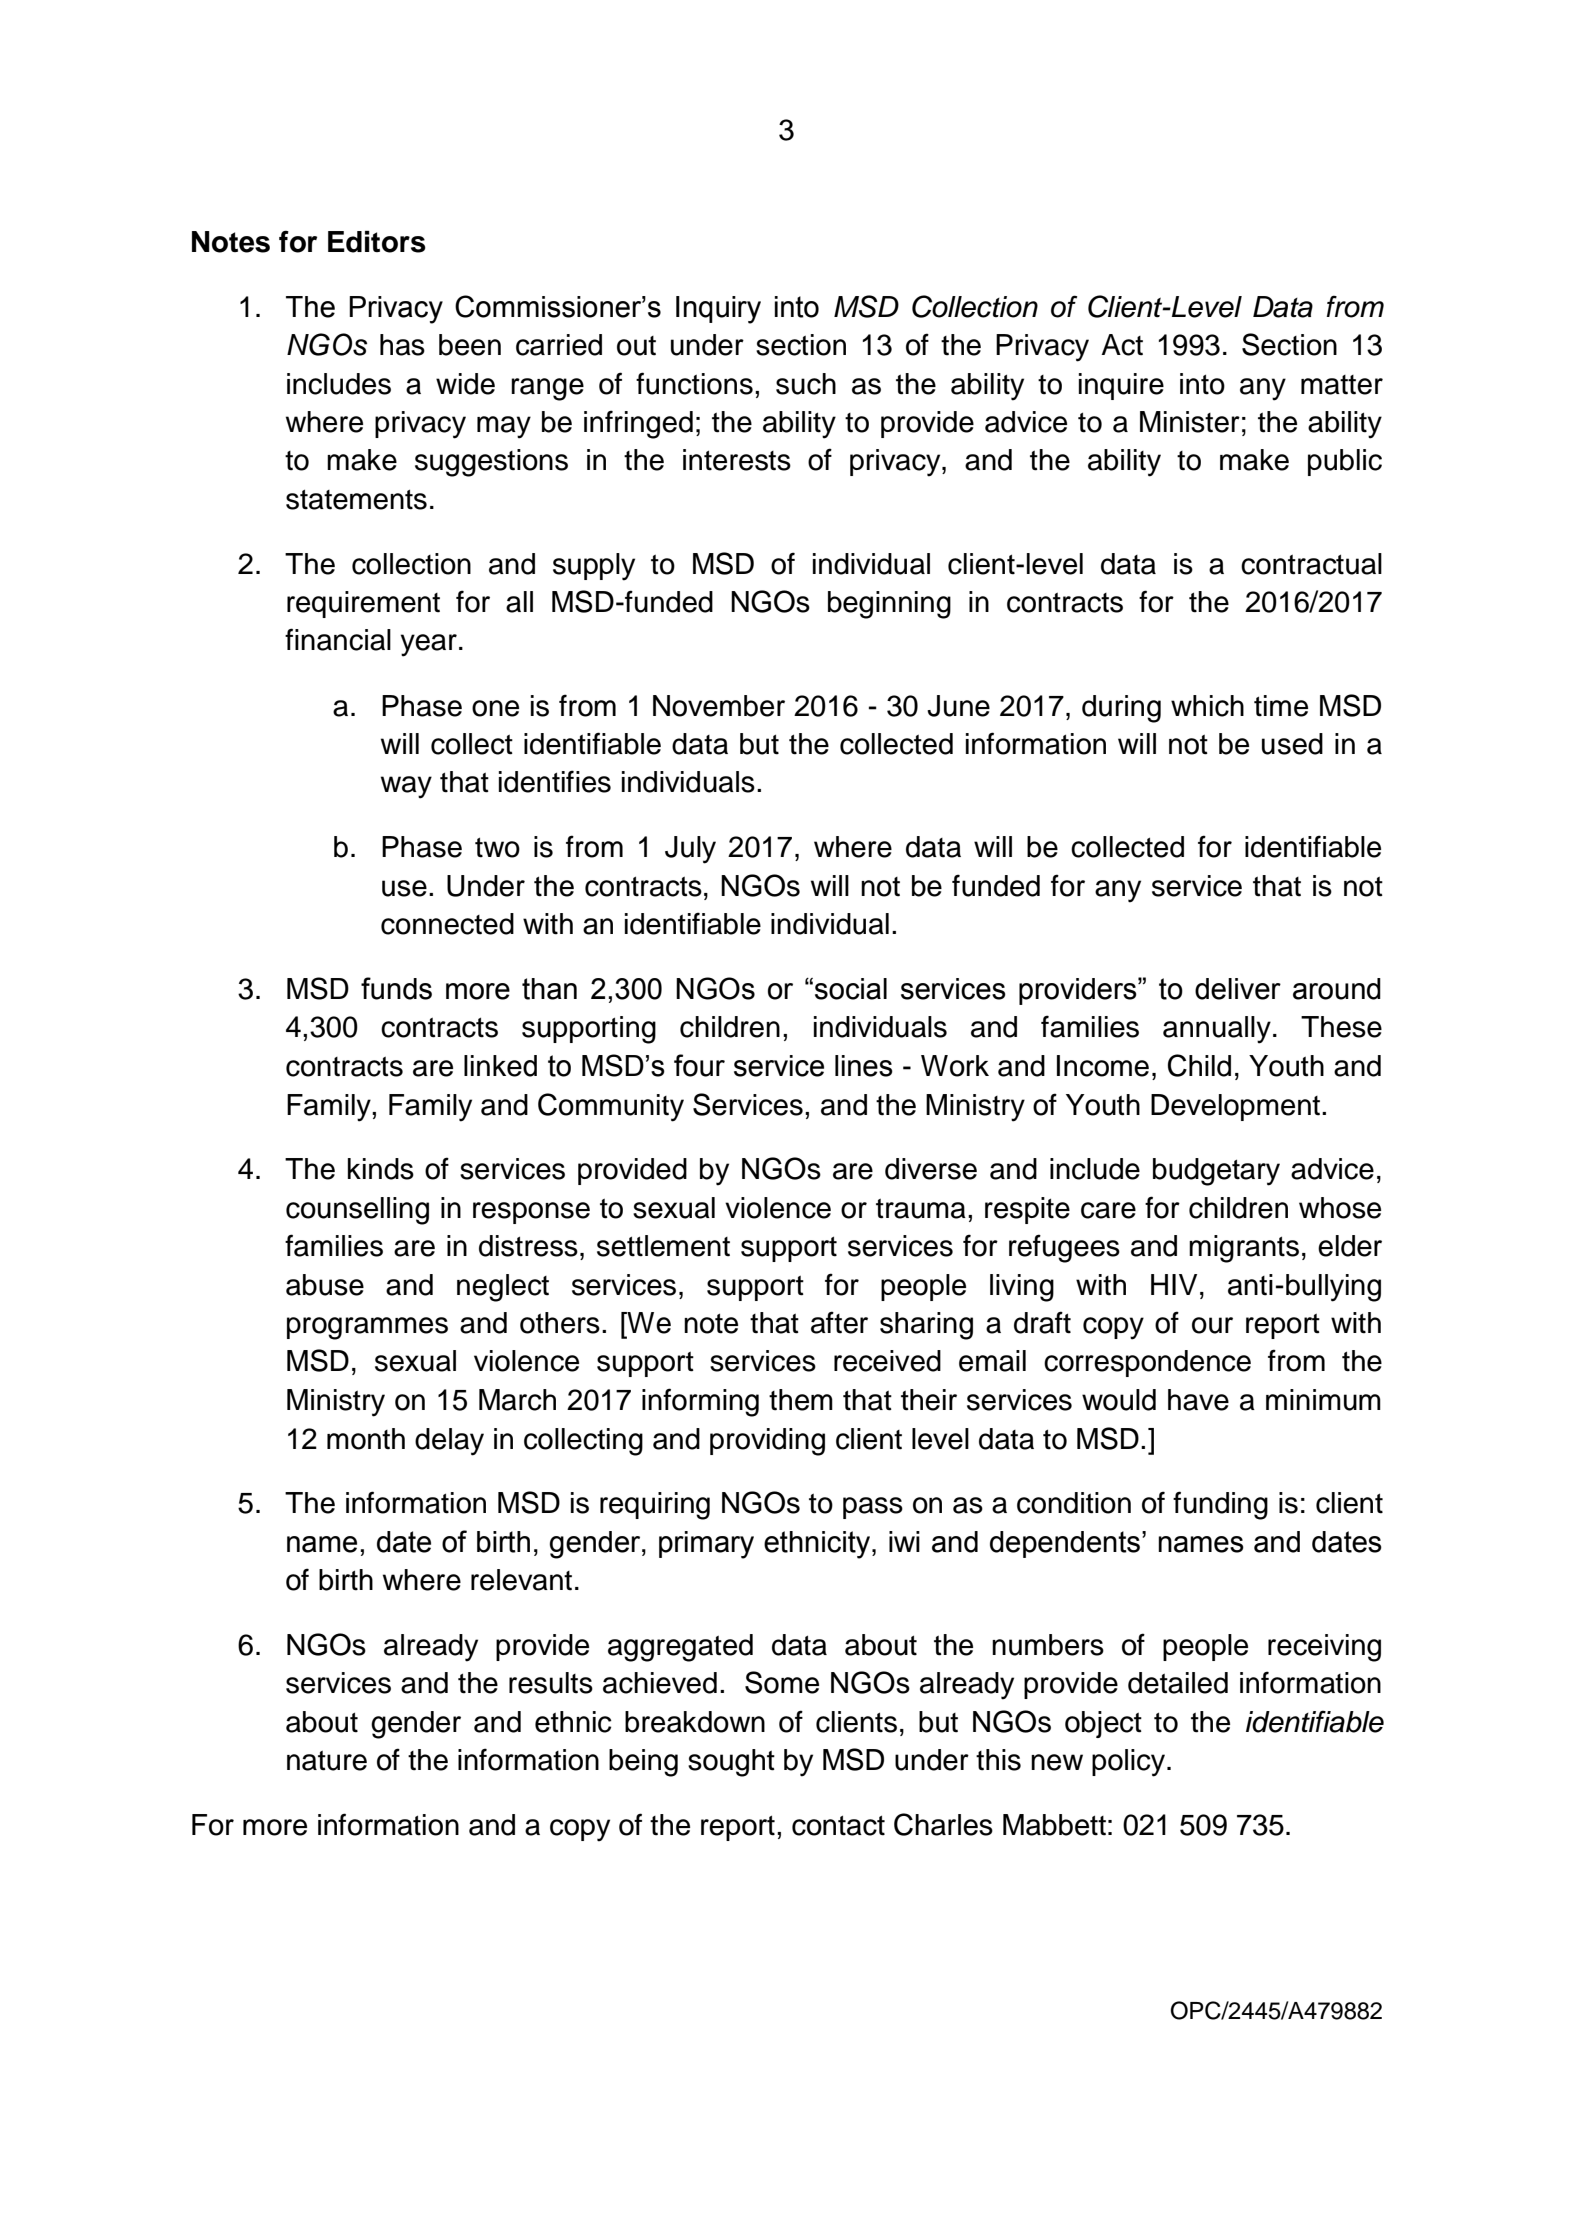 The image size is (1573, 2225). What do you see at coordinates (839, 1322) in the page?
I see `after` at bounding box center [839, 1322].
